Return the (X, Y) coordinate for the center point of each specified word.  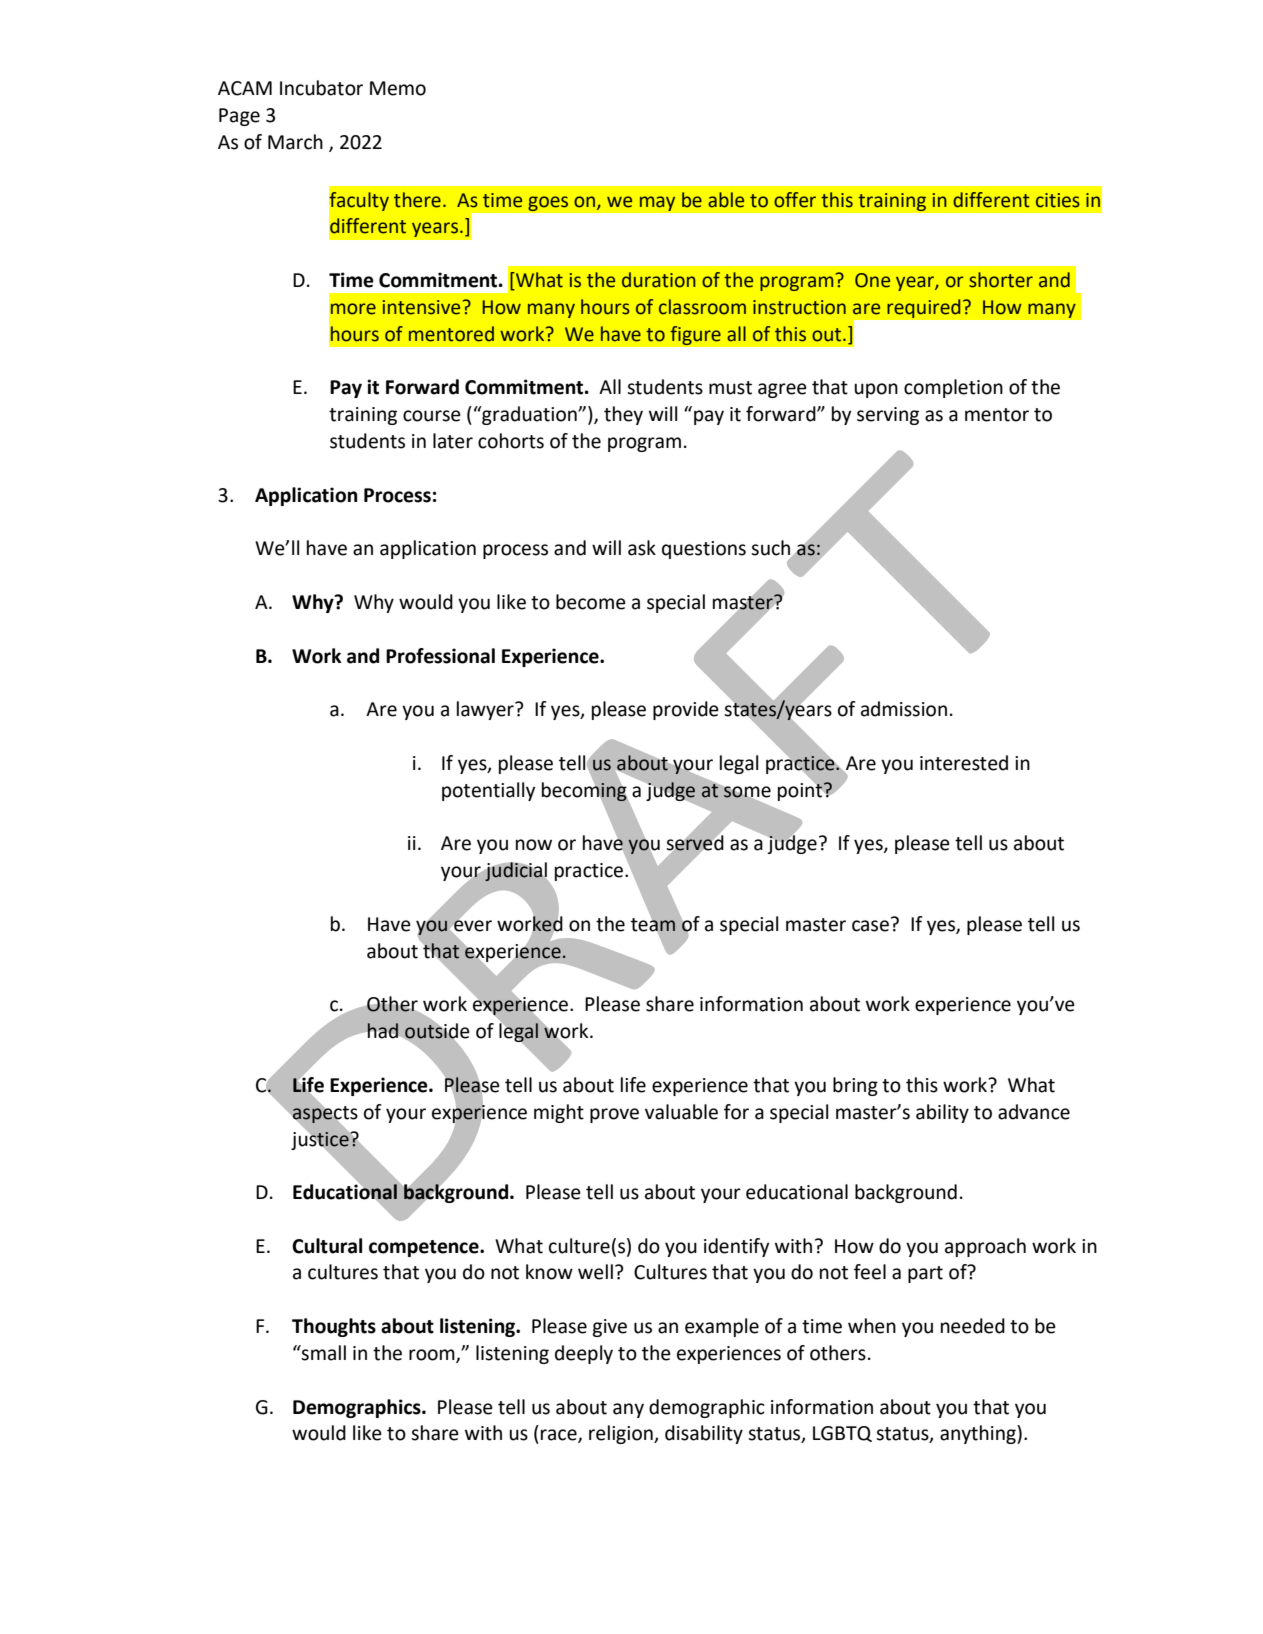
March (295, 142)
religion (622, 1434)
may (657, 204)
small (323, 1353)
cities (1058, 200)
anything (979, 1434)
